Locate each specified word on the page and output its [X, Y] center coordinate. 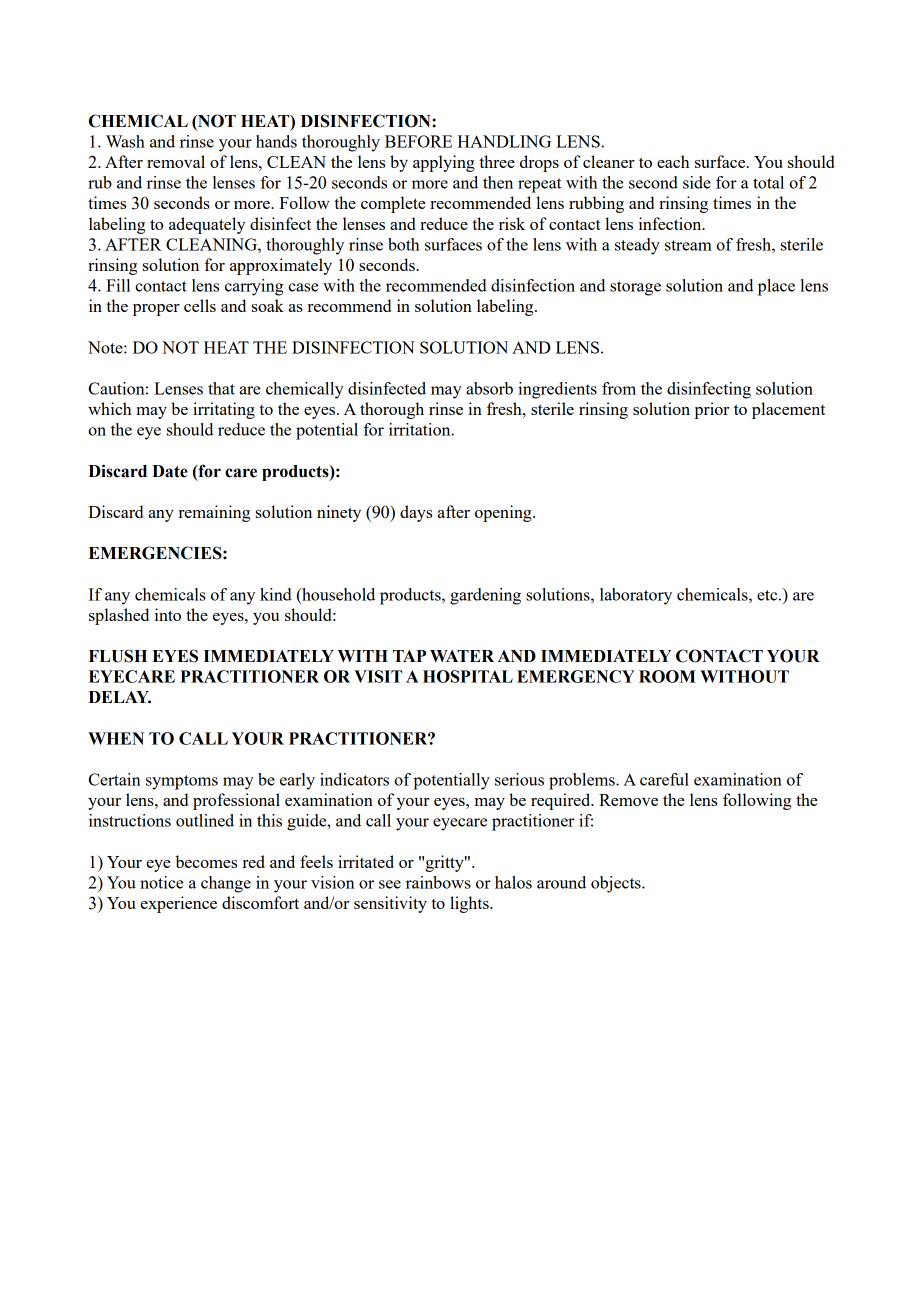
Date [170, 471]
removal [176, 161]
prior [711, 410]
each [673, 161]
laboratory [636, 596]
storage [635, 288]
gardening [485, 596]
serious [519, 779]
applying [444, 163]
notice [161, 882]
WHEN [116, 738]
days [416, 513]
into [168, 614]
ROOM [667, 676]
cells [200, 305]
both [403, 244]
